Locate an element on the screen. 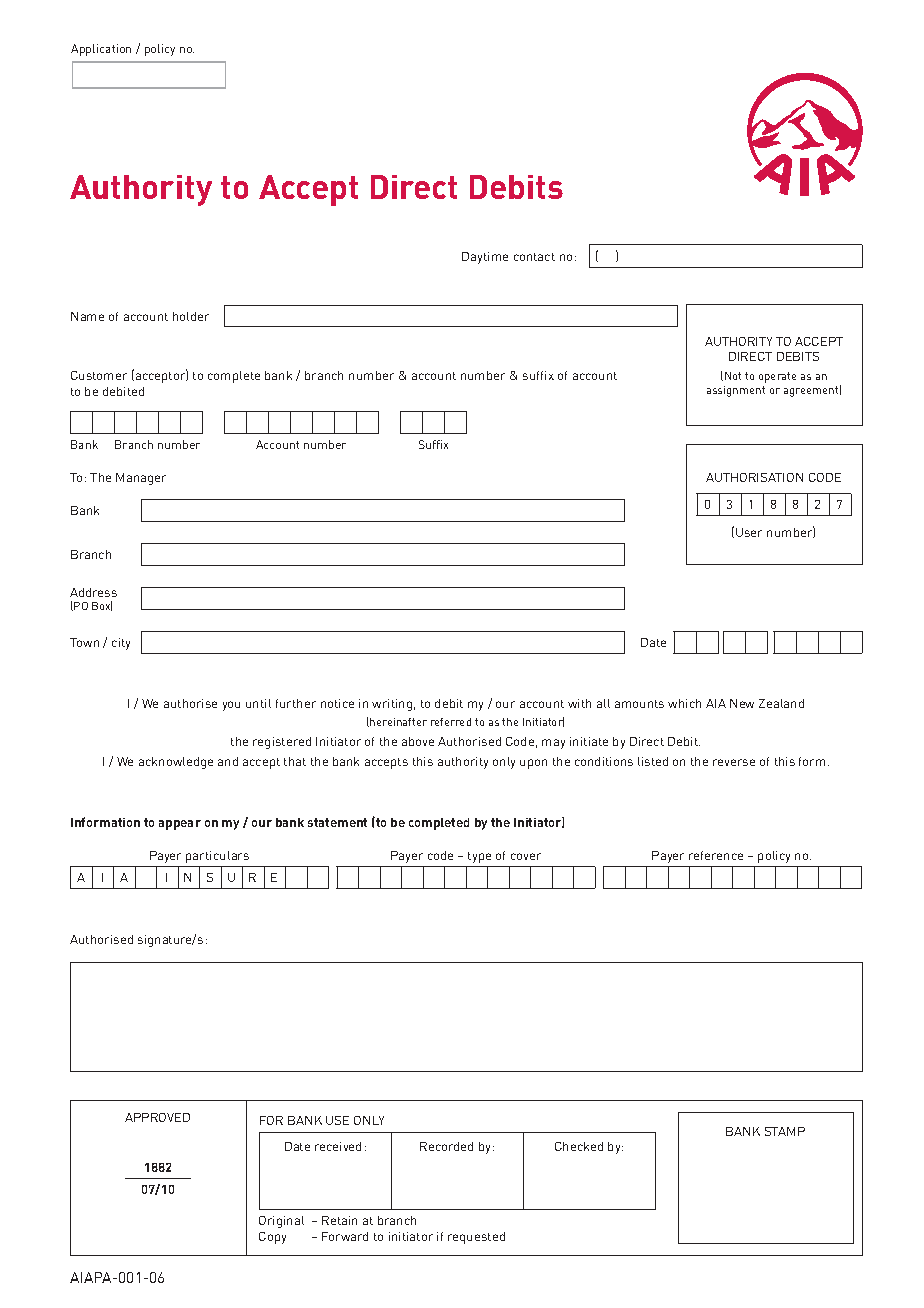 The height and width of the screenshot is (1308, 924). Daytime is located at coordinates (485, 258).
